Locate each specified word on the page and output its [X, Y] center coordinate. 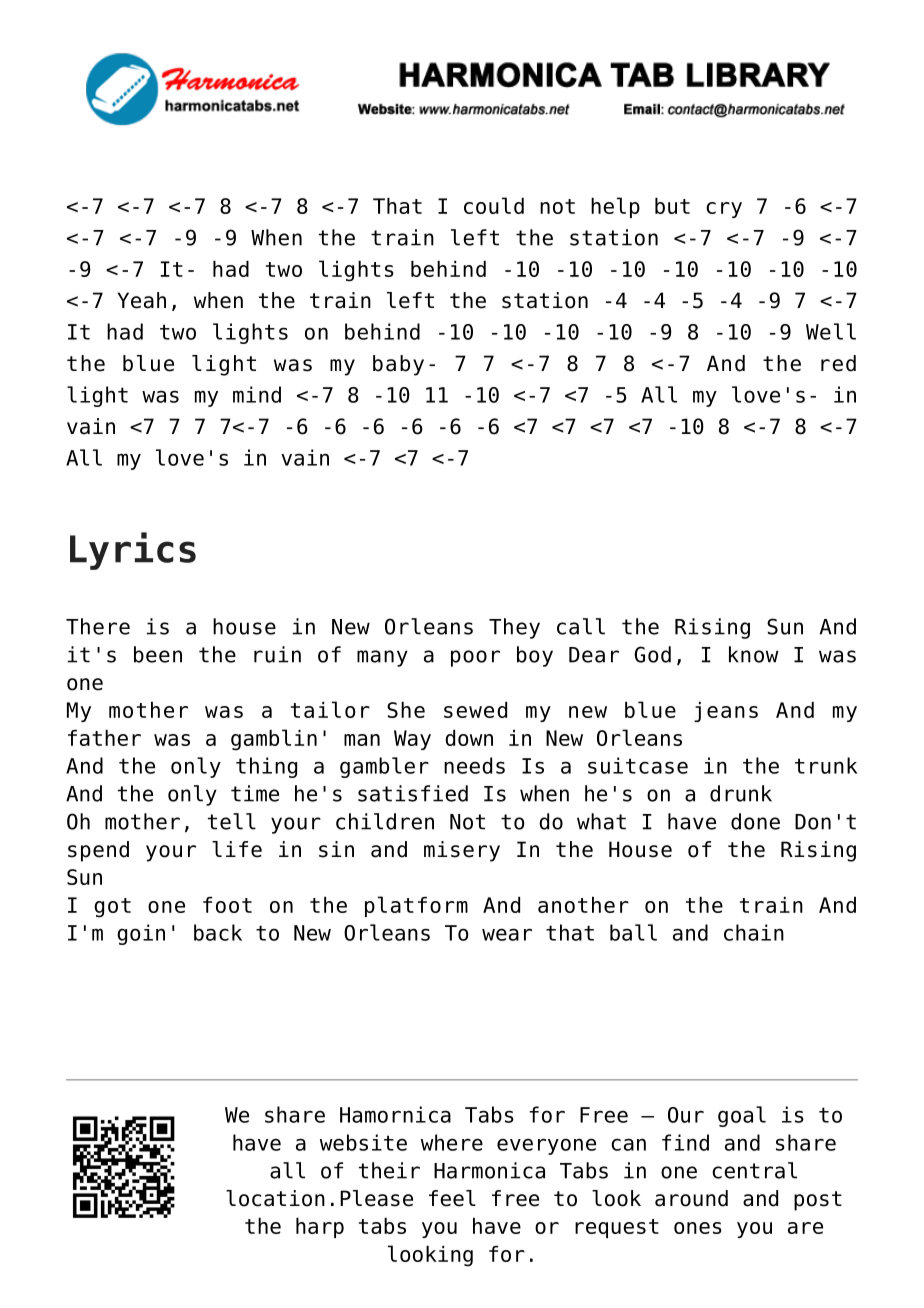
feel [452, 1198]
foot [227, 905]
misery [462, 851]
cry [724, 210]
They [514, 628]
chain [754, 932]
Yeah [142, 300]
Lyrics [133, 551]
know [753, 654]
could [494, 205]
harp [320, 1228]
